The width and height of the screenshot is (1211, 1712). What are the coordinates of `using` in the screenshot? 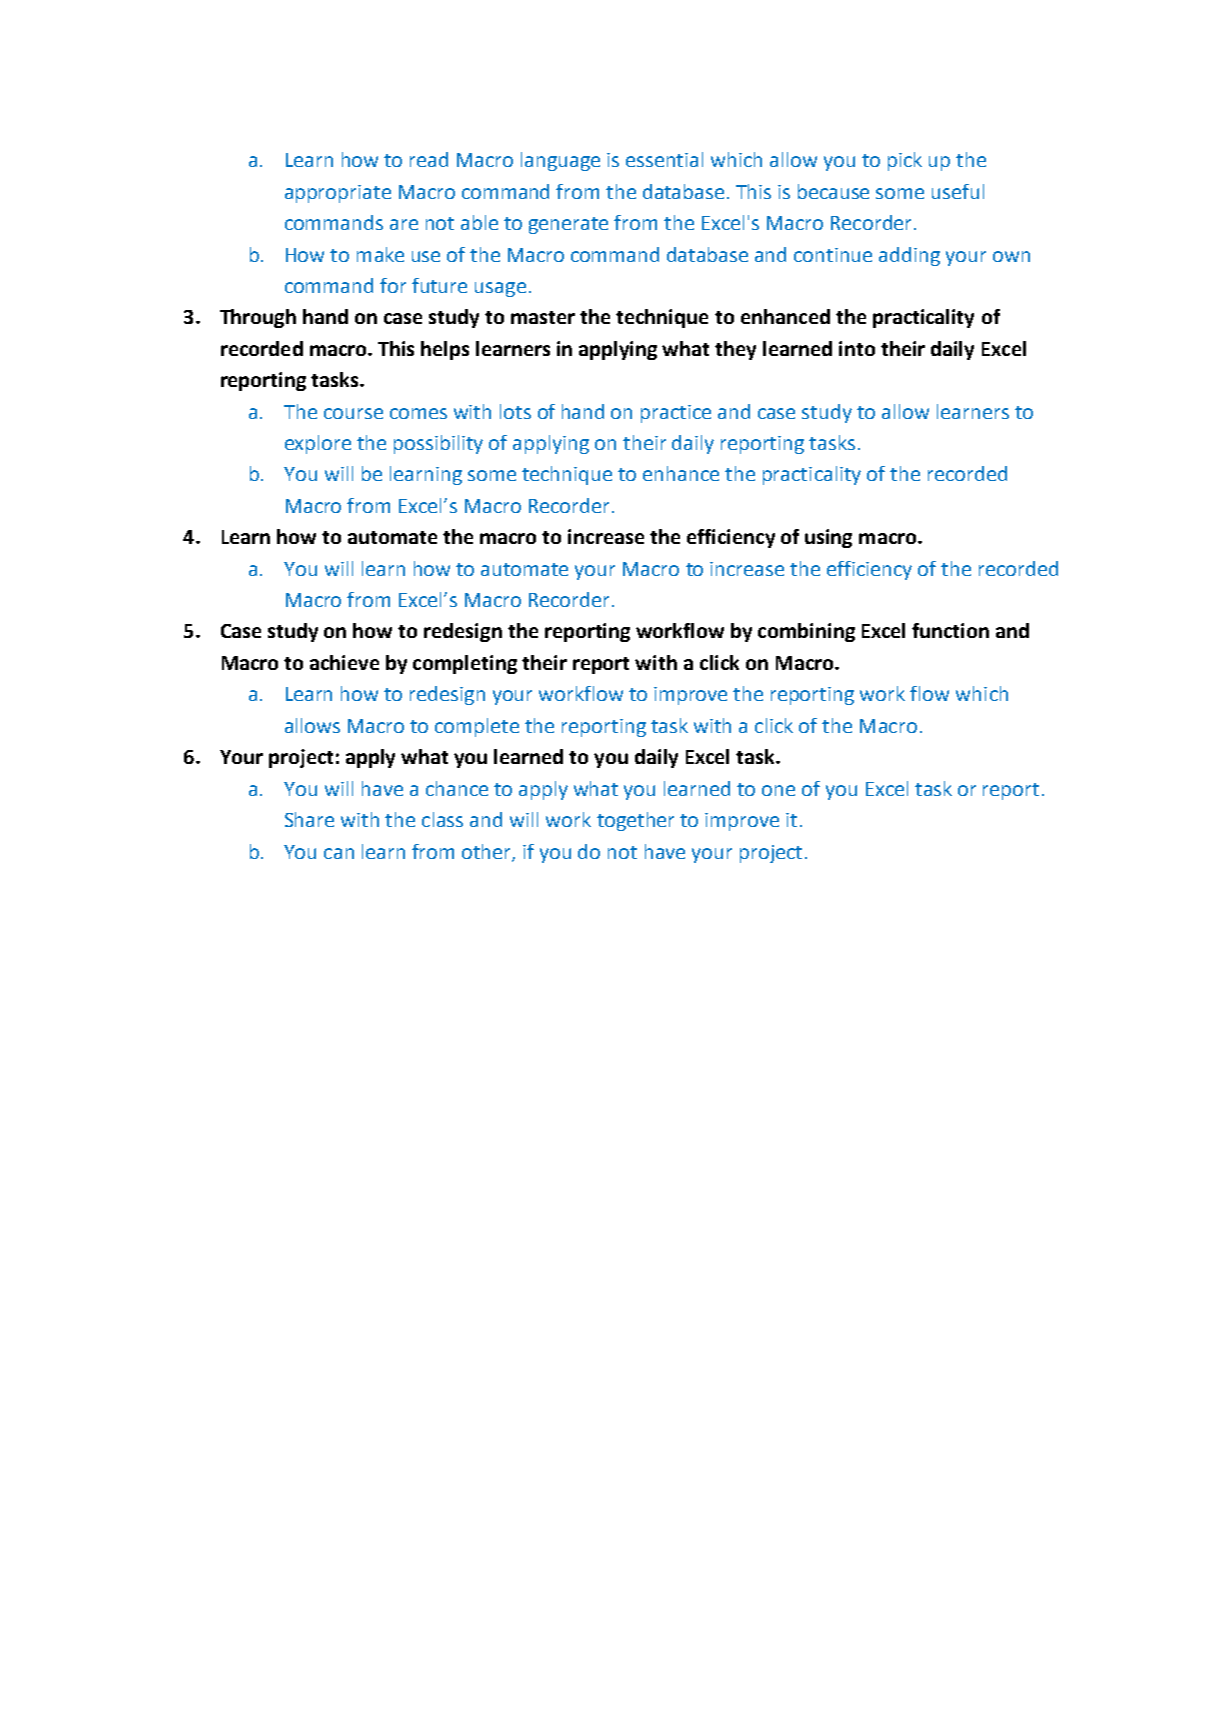 It's located at (828, 538).
